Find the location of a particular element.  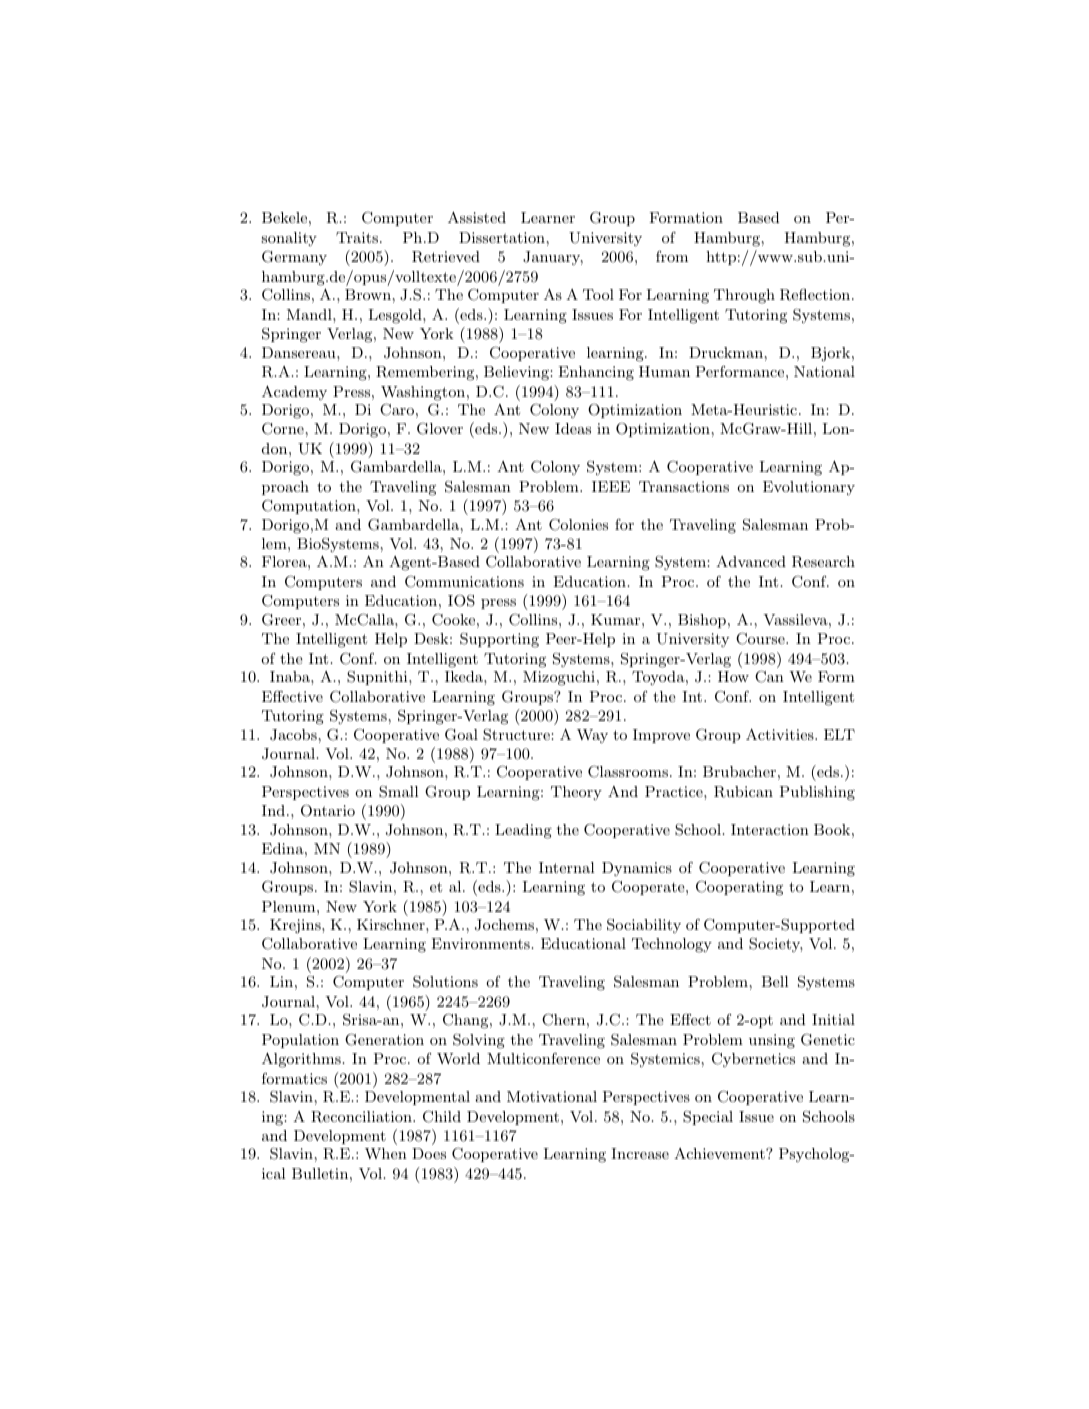

Cooperating is located at coordinates (739, 888).
